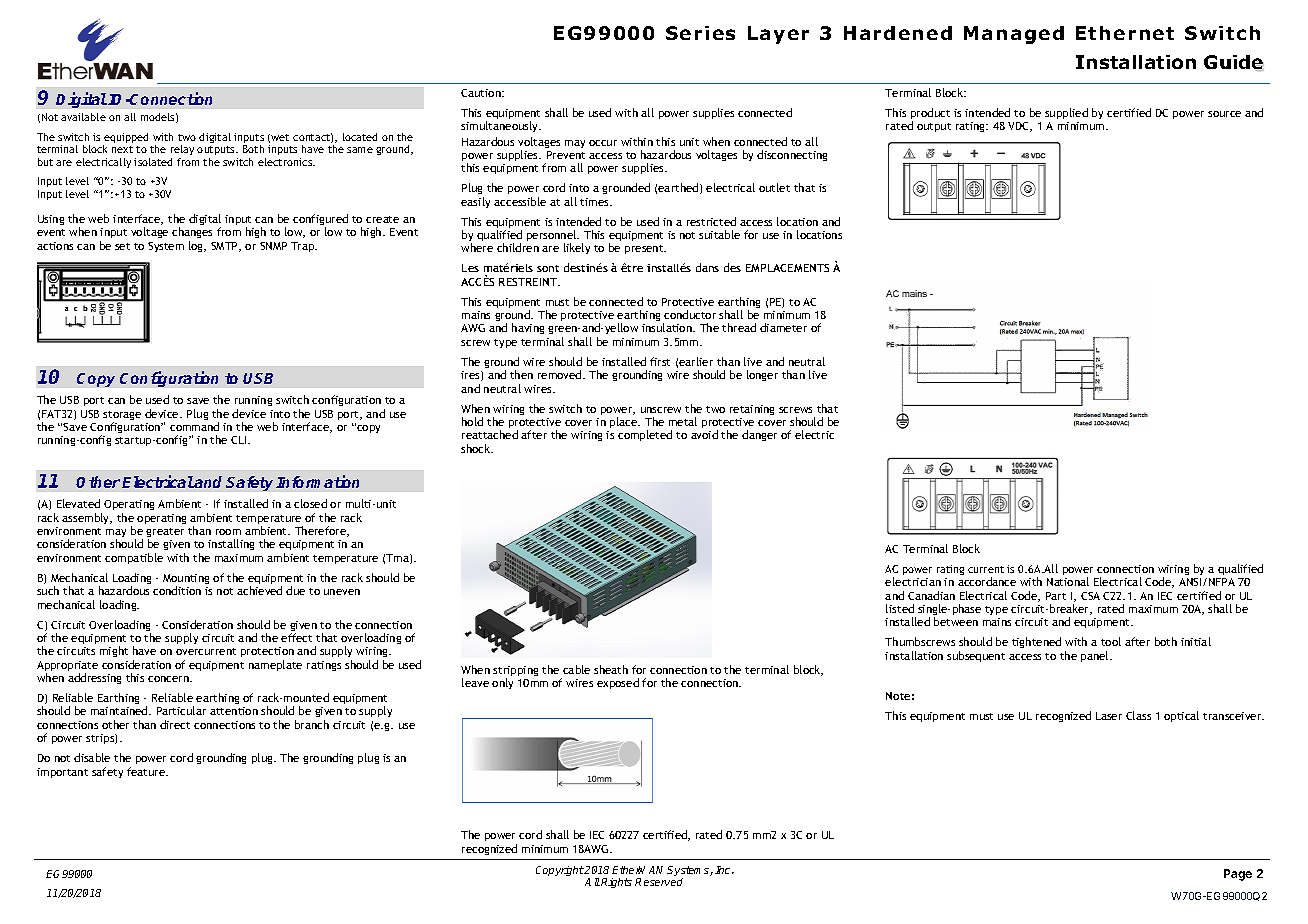 Image resolution: width=1308 pixels, height=924 pixels. I want to click on sheath, so click(611, 669).
